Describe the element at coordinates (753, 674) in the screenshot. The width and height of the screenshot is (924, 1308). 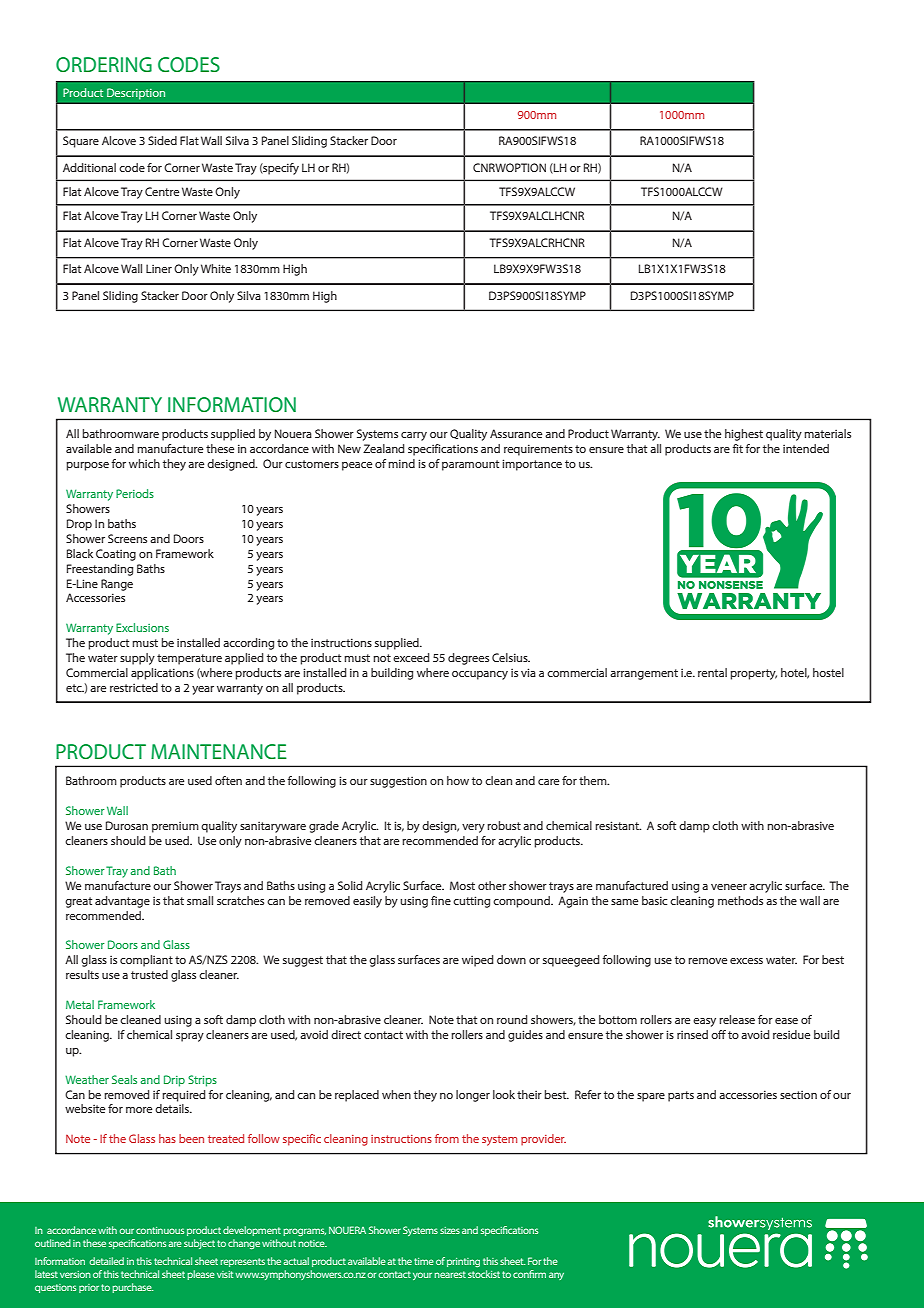
I see `property` at that location.
